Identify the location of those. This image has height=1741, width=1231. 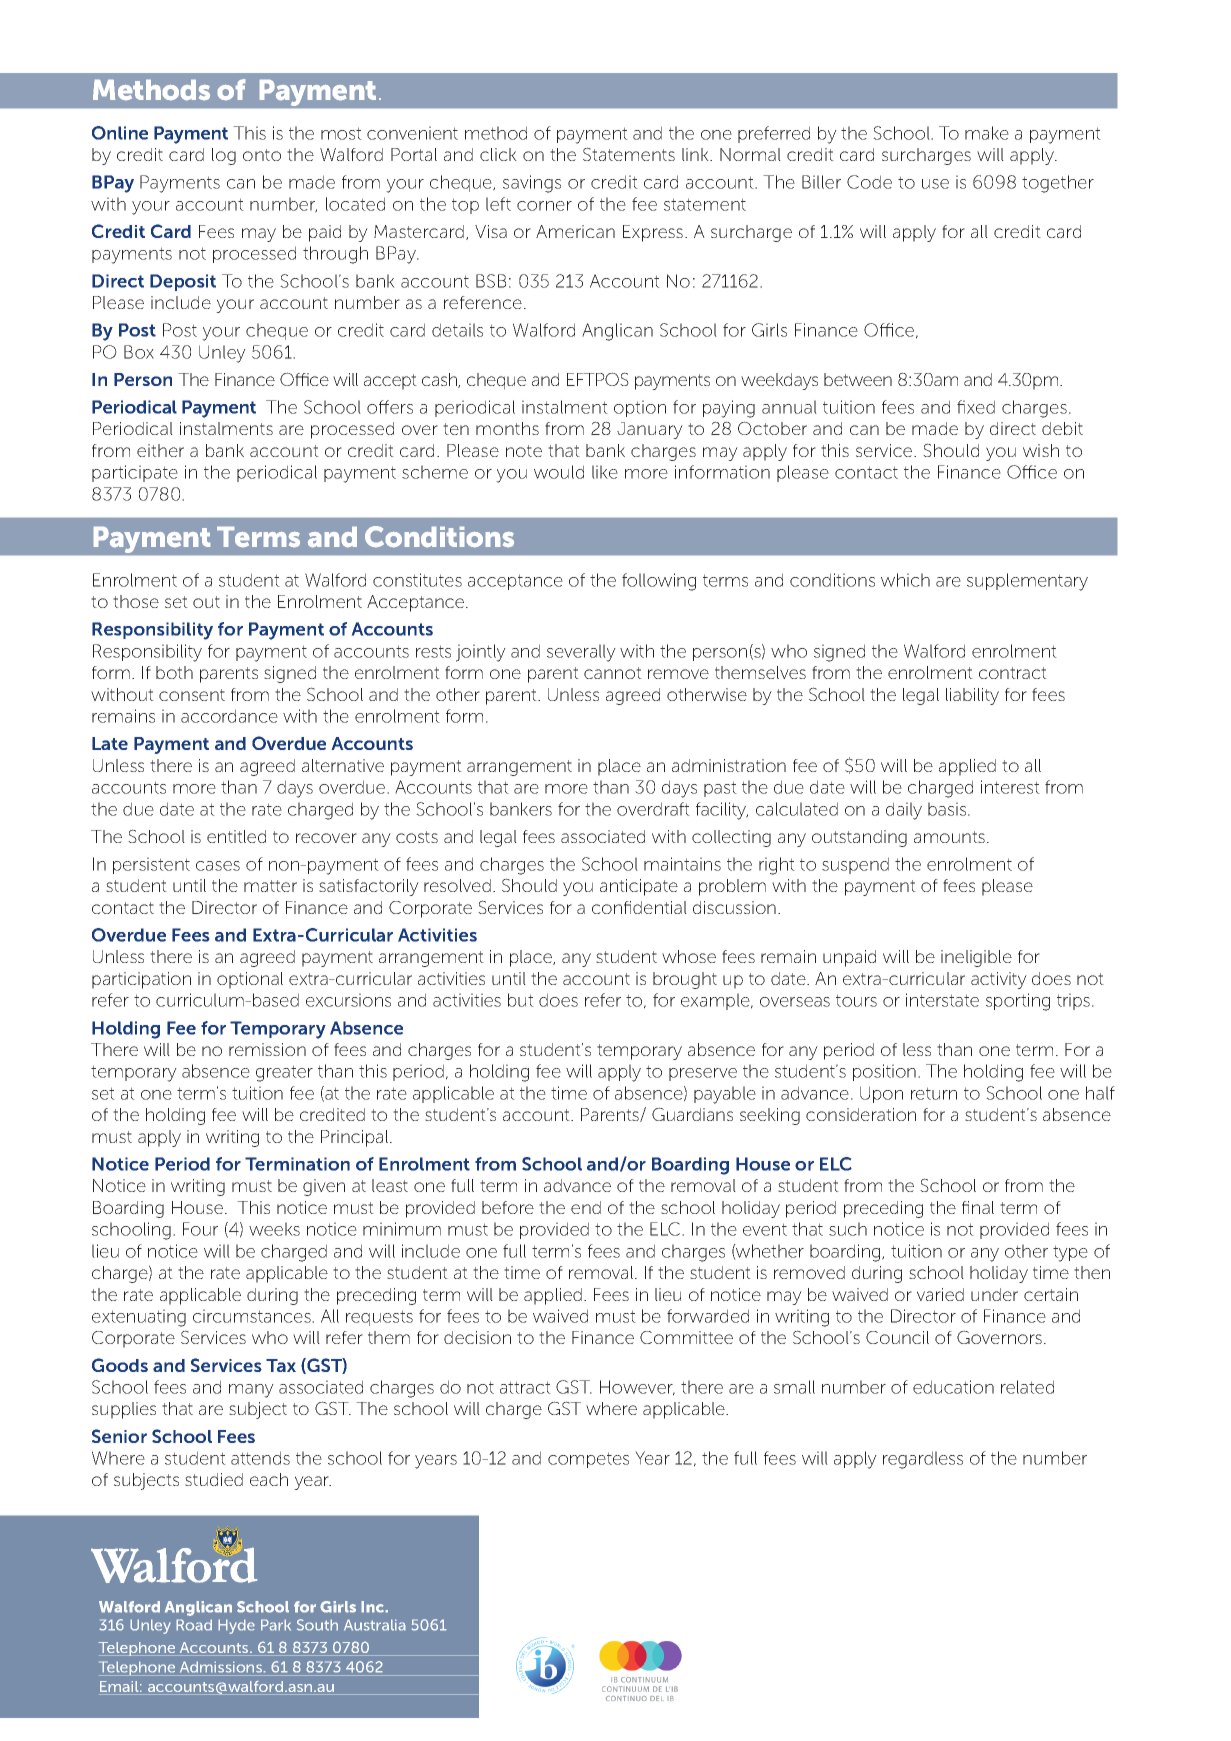
(136, 601).
